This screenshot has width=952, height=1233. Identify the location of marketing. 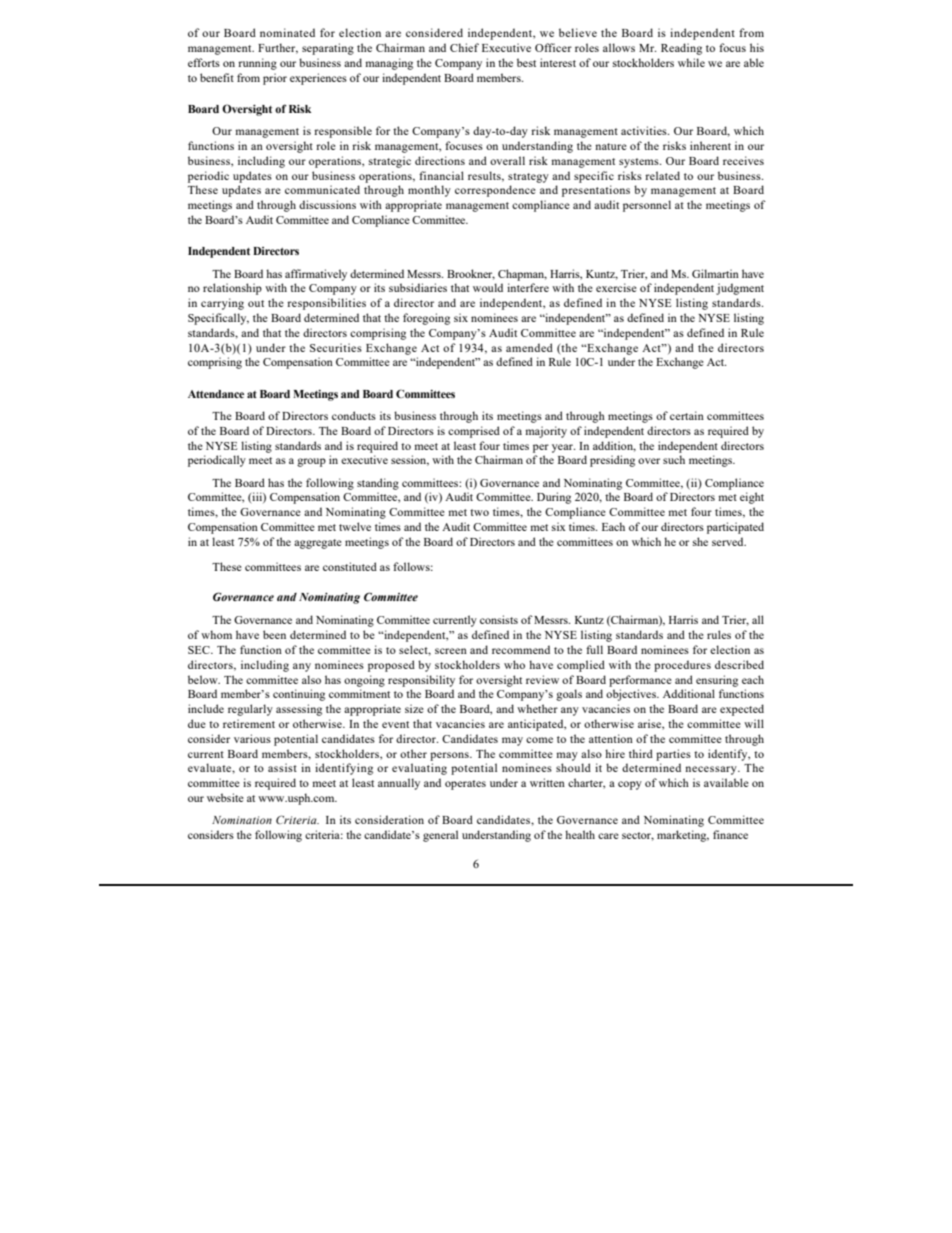
(683, 836).
